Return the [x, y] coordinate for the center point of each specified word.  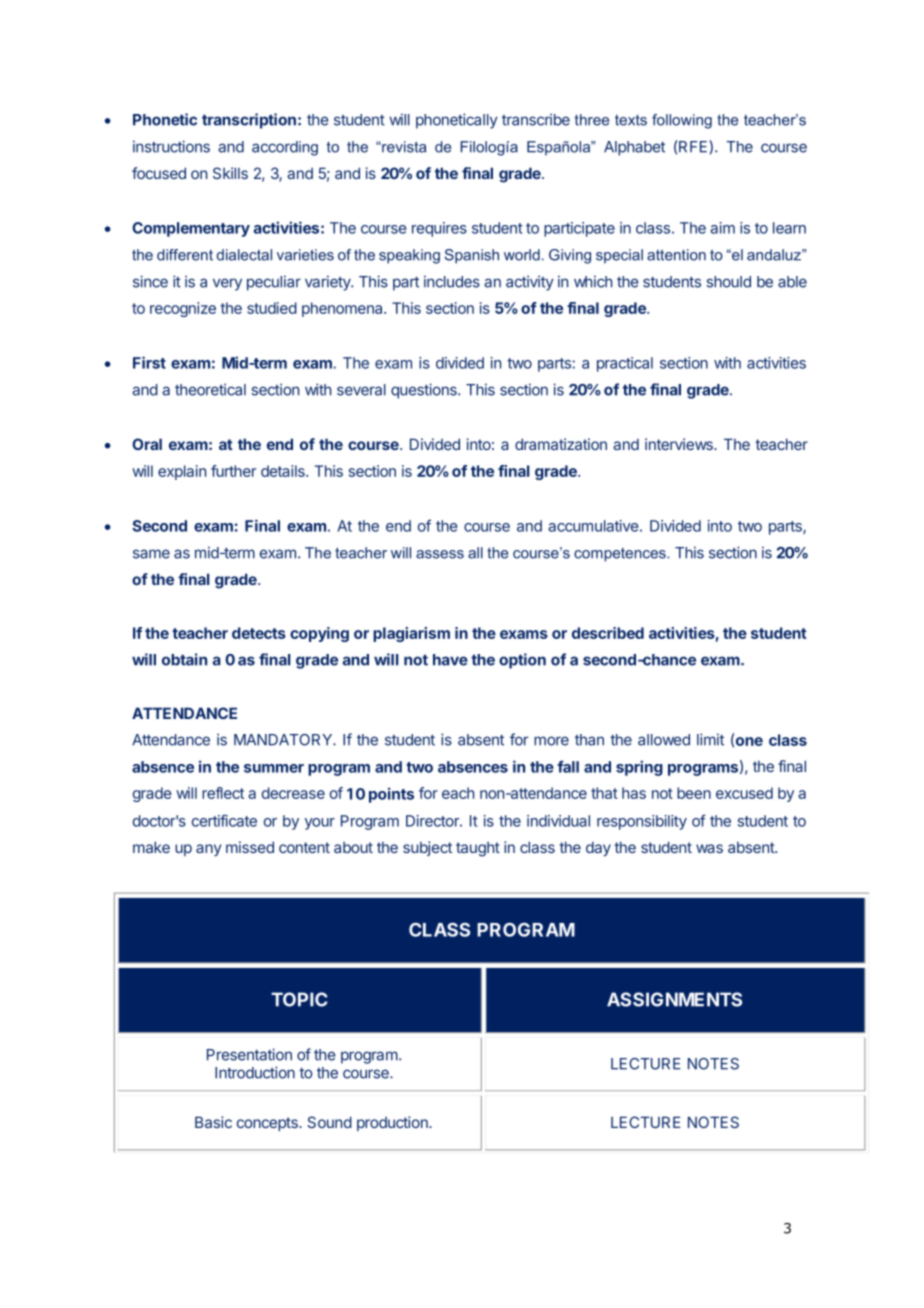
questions [425, 391]
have [450, 660]
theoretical [210, 389]
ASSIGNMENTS [674, 999]
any [208, 850]
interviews [680, 444]
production [393, 1123]
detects [259, 633]
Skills [230, 173]
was [709, 848]
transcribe [536, 119]
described [608, 633]
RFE [694, 146]
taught [478, 849]
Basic [213, 1122]
